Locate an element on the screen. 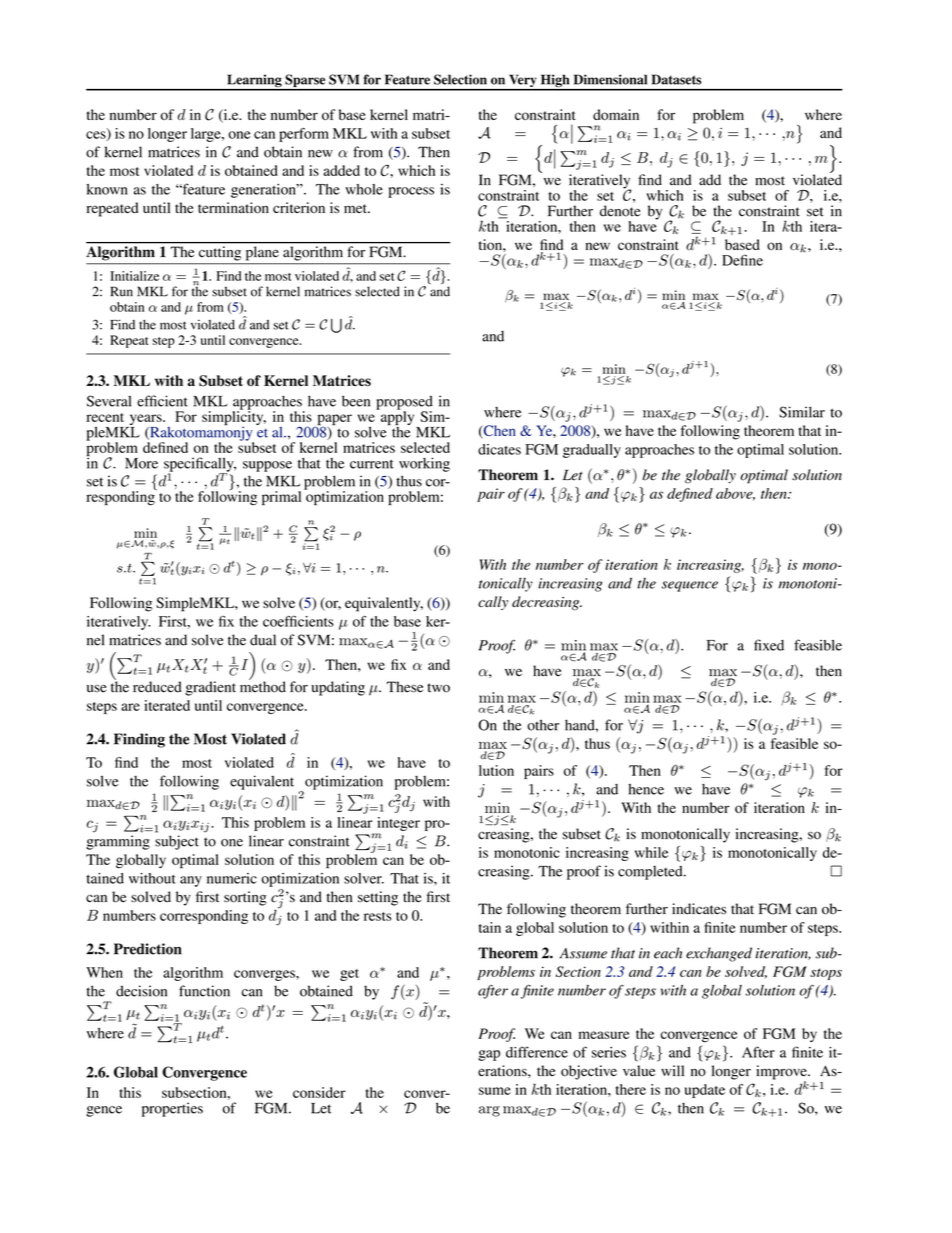 The width and height of the screenshot is (952, 1233). while is located at coordinates (651, 852).
